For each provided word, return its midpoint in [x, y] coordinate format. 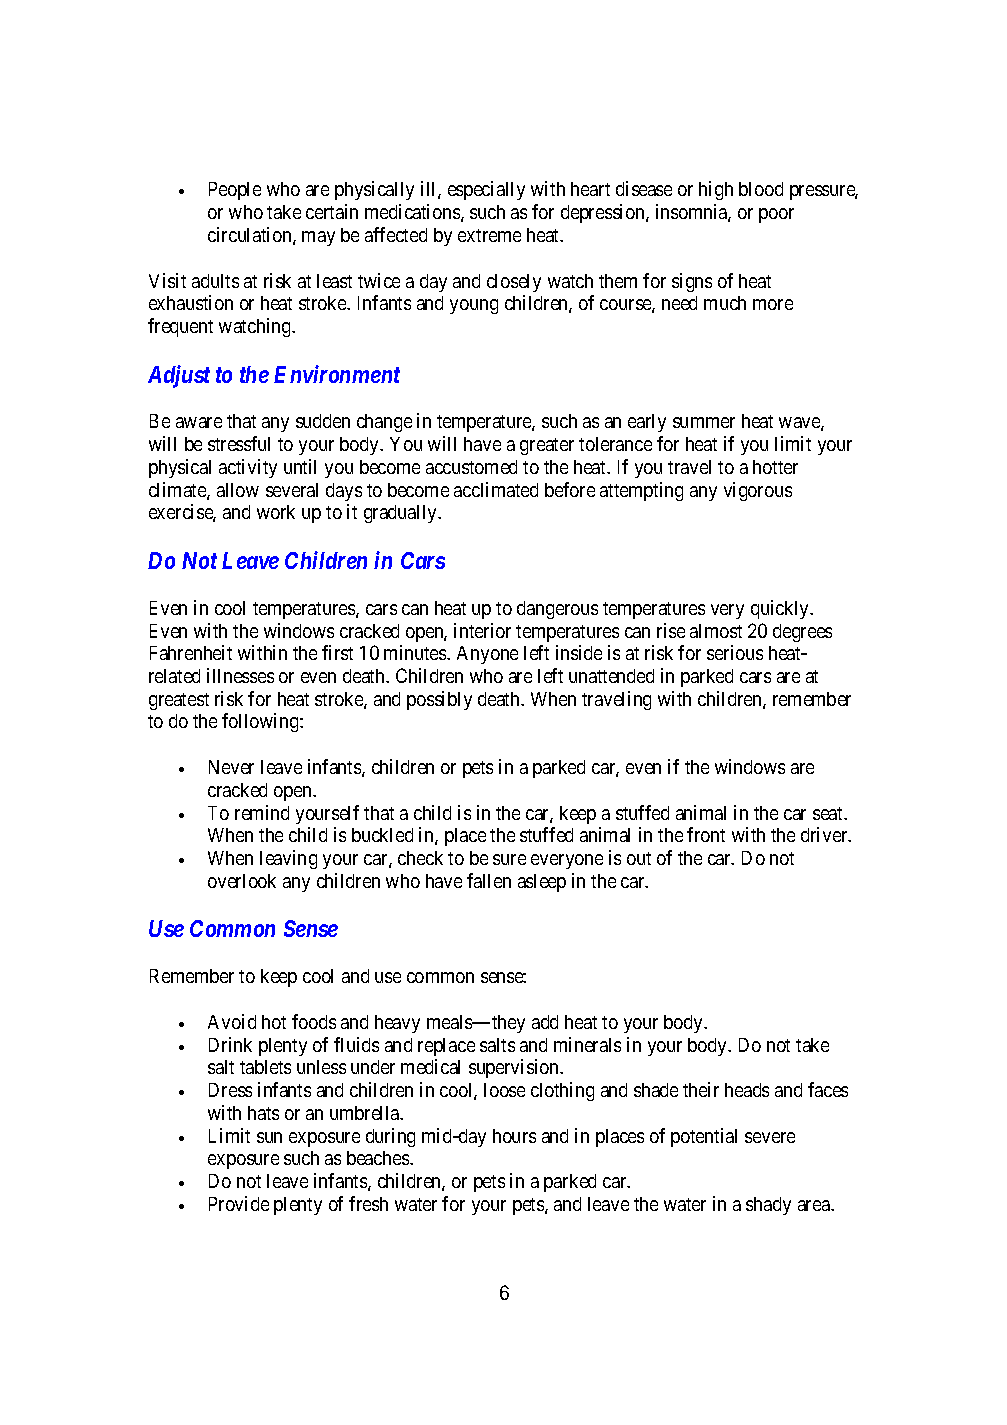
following [261, 722]
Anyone [487, 655]
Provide [239, 1203]
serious [735, 652]
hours [514, 1136]
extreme [489, 235]
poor [776, 215]
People [235, 191]
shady [768, 1206]
